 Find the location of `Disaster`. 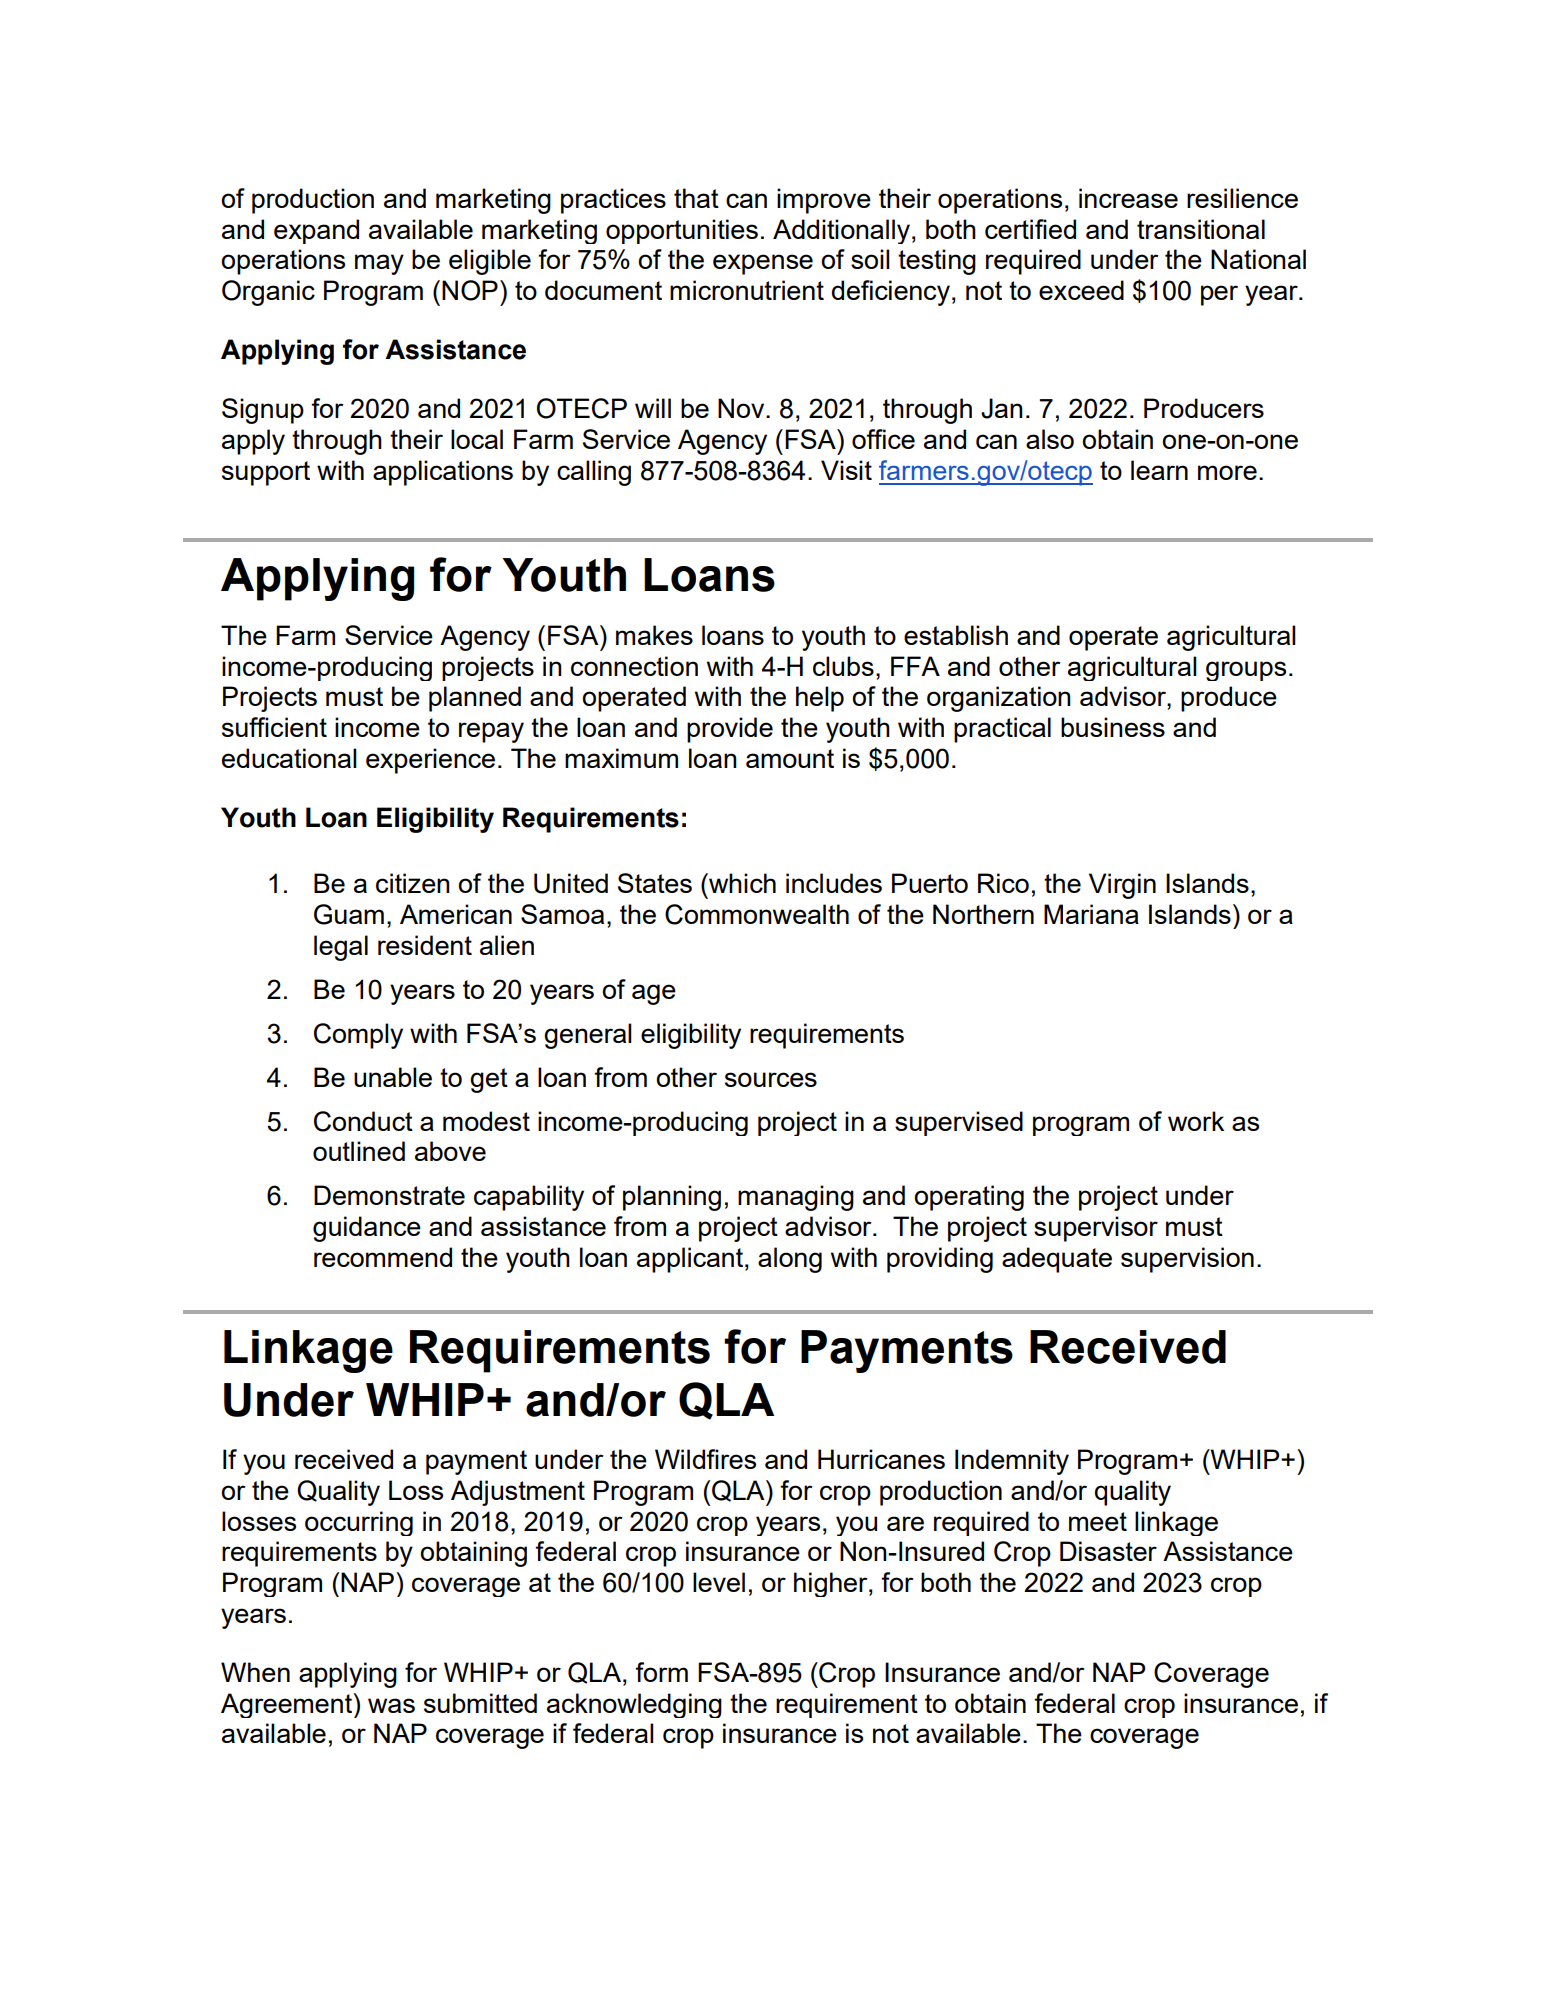

Disaster is located at coordinates (1108, 1551).
